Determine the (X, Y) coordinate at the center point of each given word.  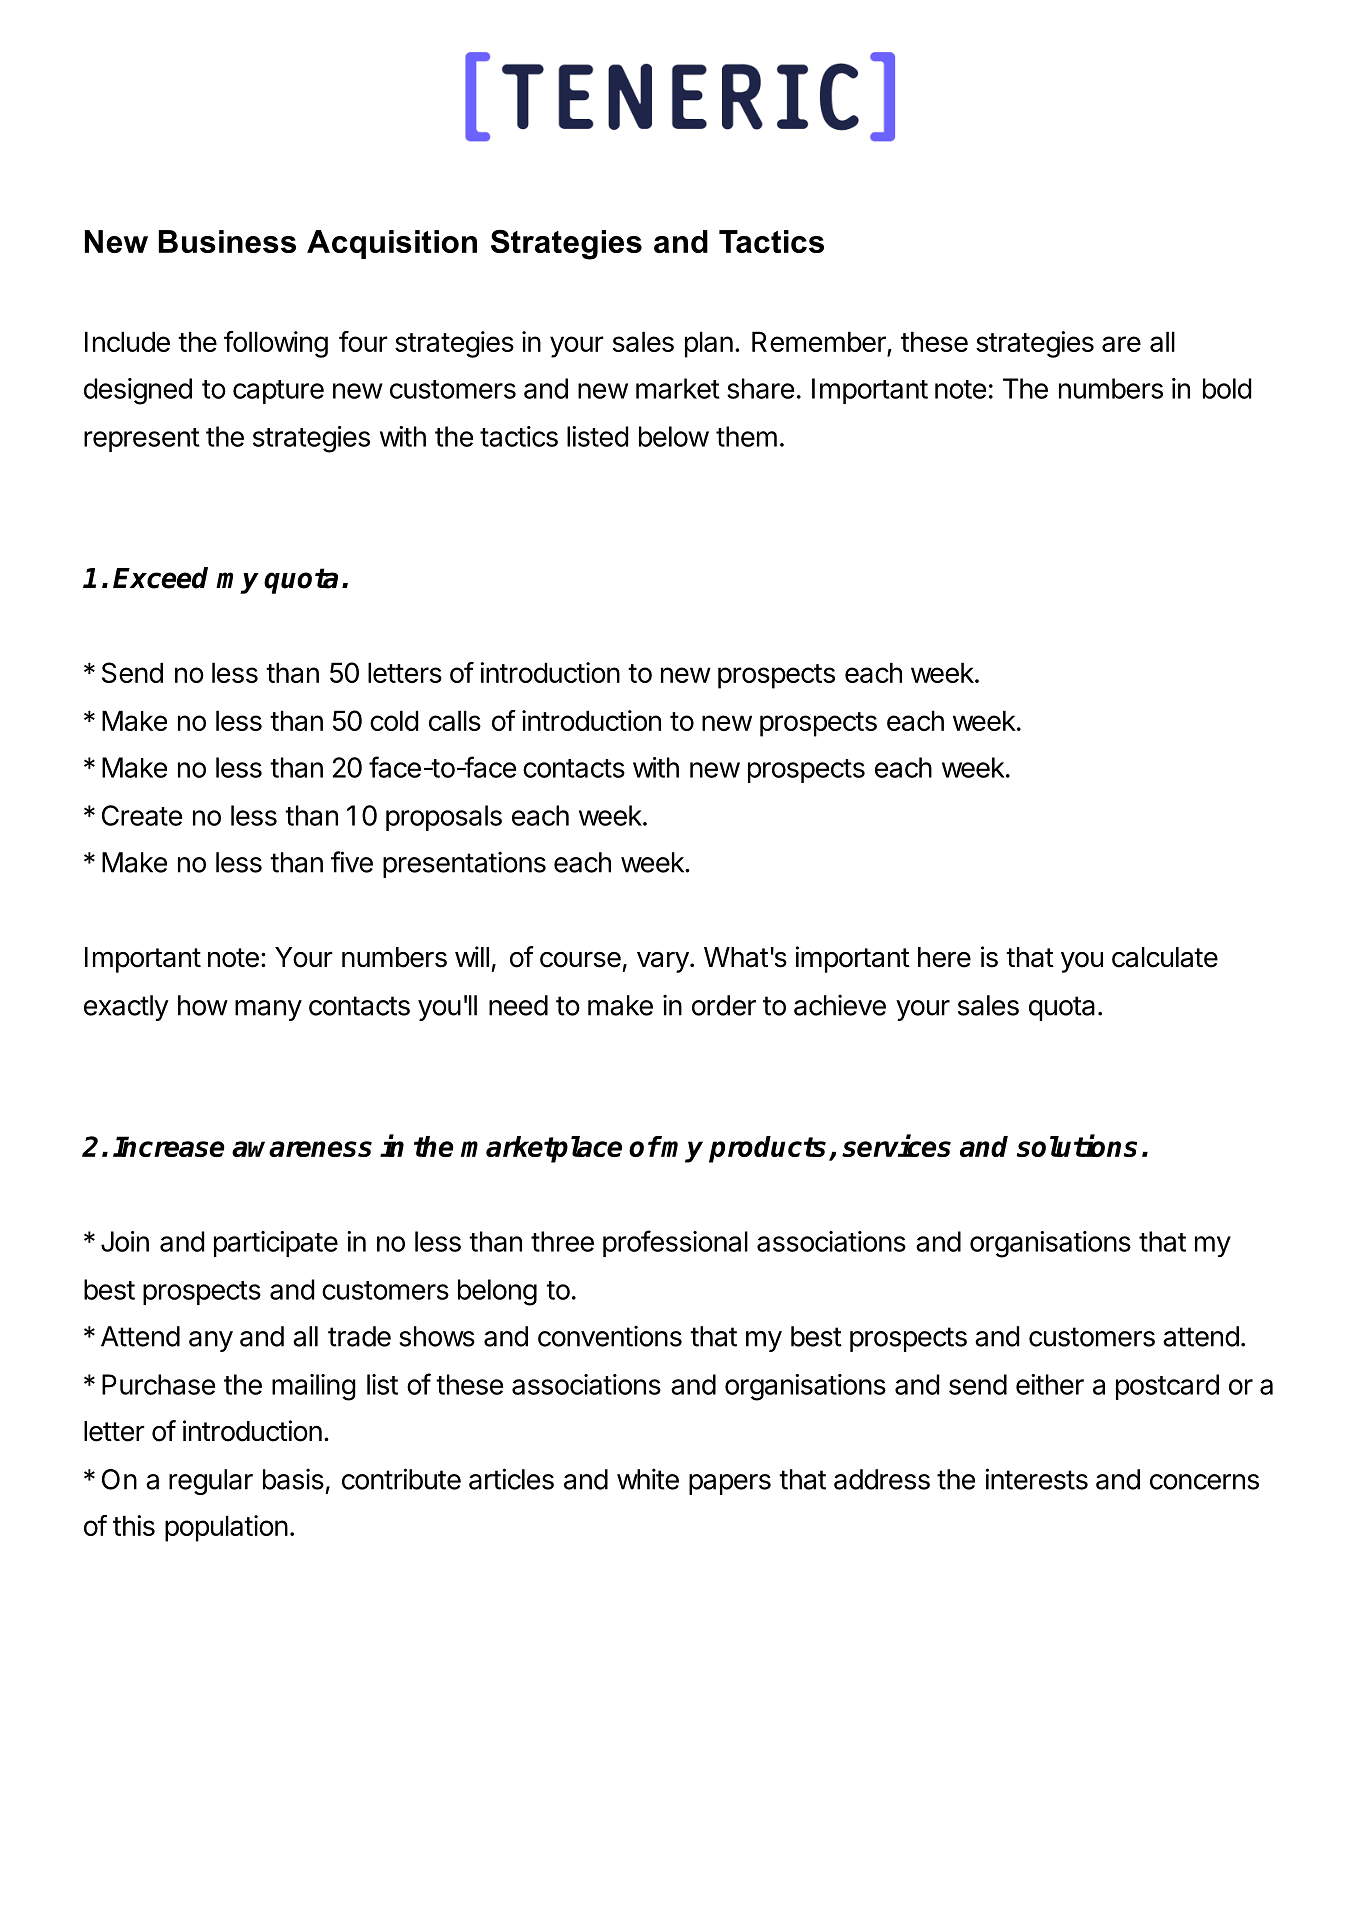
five (352, 862)
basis (293, 1479)
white (648, 1479)
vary (663, 962)
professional (675, 1243)
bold (1227, 388)
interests (1036, 1479)
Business (227, 241)
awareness (302, 1149)
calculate (1165, 957)
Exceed (160, 578)
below (674, 436)
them (746, 436)
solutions (1077, 1145)
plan (709, 344)
